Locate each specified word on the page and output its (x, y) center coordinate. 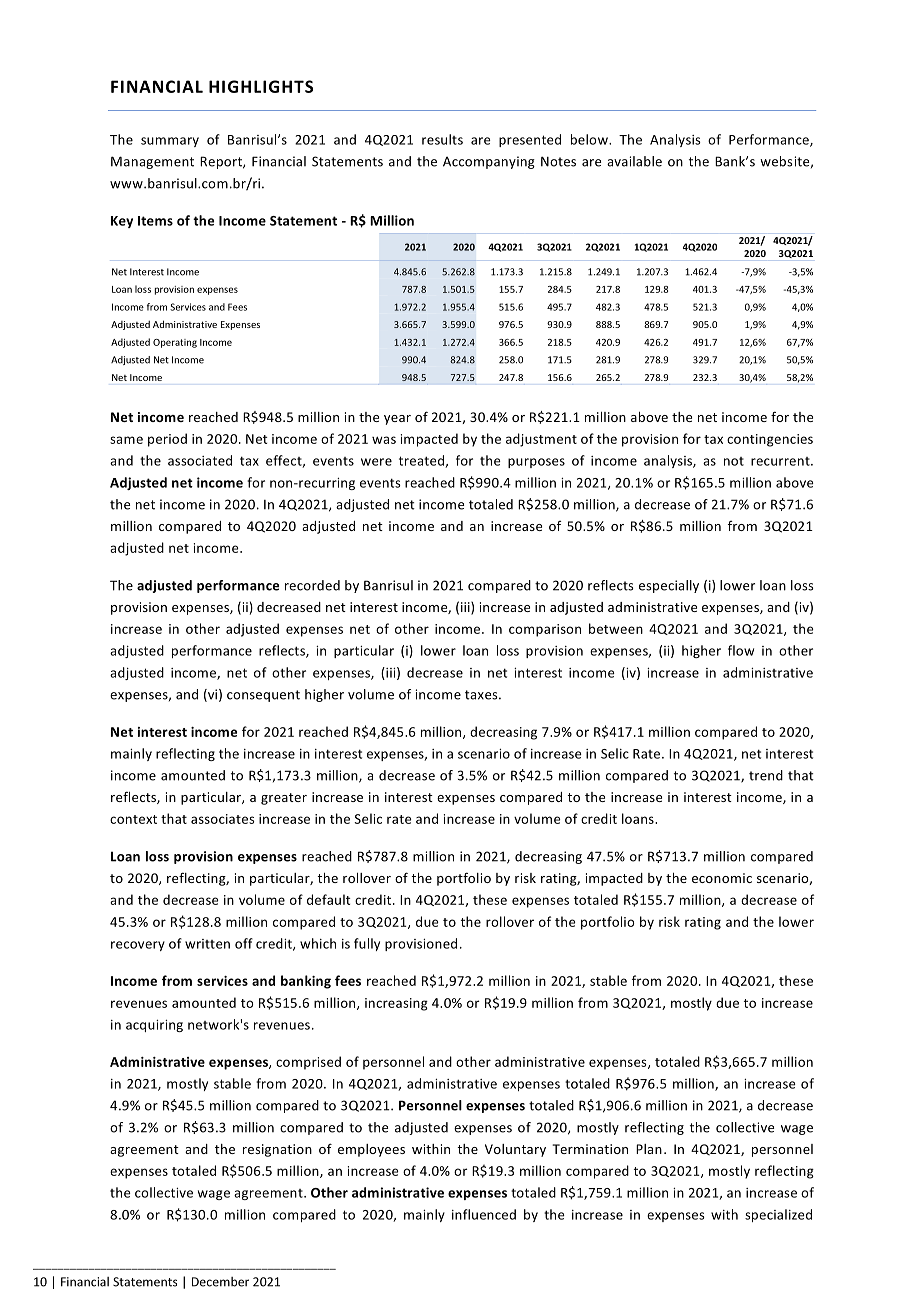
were (376, 462)
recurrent (781, 461)
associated (200, 460)
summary (170, 142)
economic (722, 878)
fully (367, 944)
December (220, 1282)
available (634, 161)
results (442, 139)
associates (223, 819)
